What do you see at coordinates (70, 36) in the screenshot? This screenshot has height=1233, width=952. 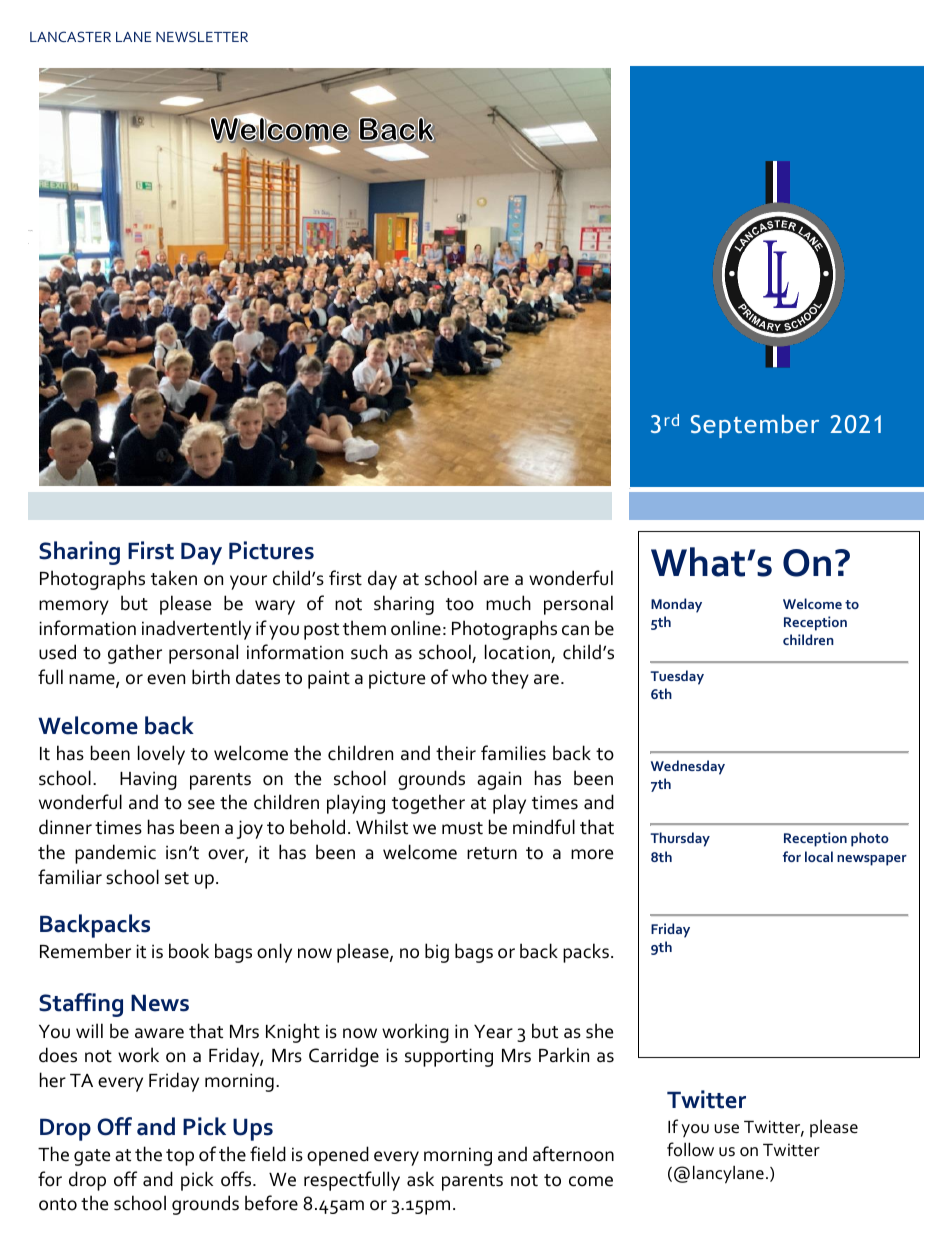 I see `LANCASTER` at bounding box center [70, 36].
